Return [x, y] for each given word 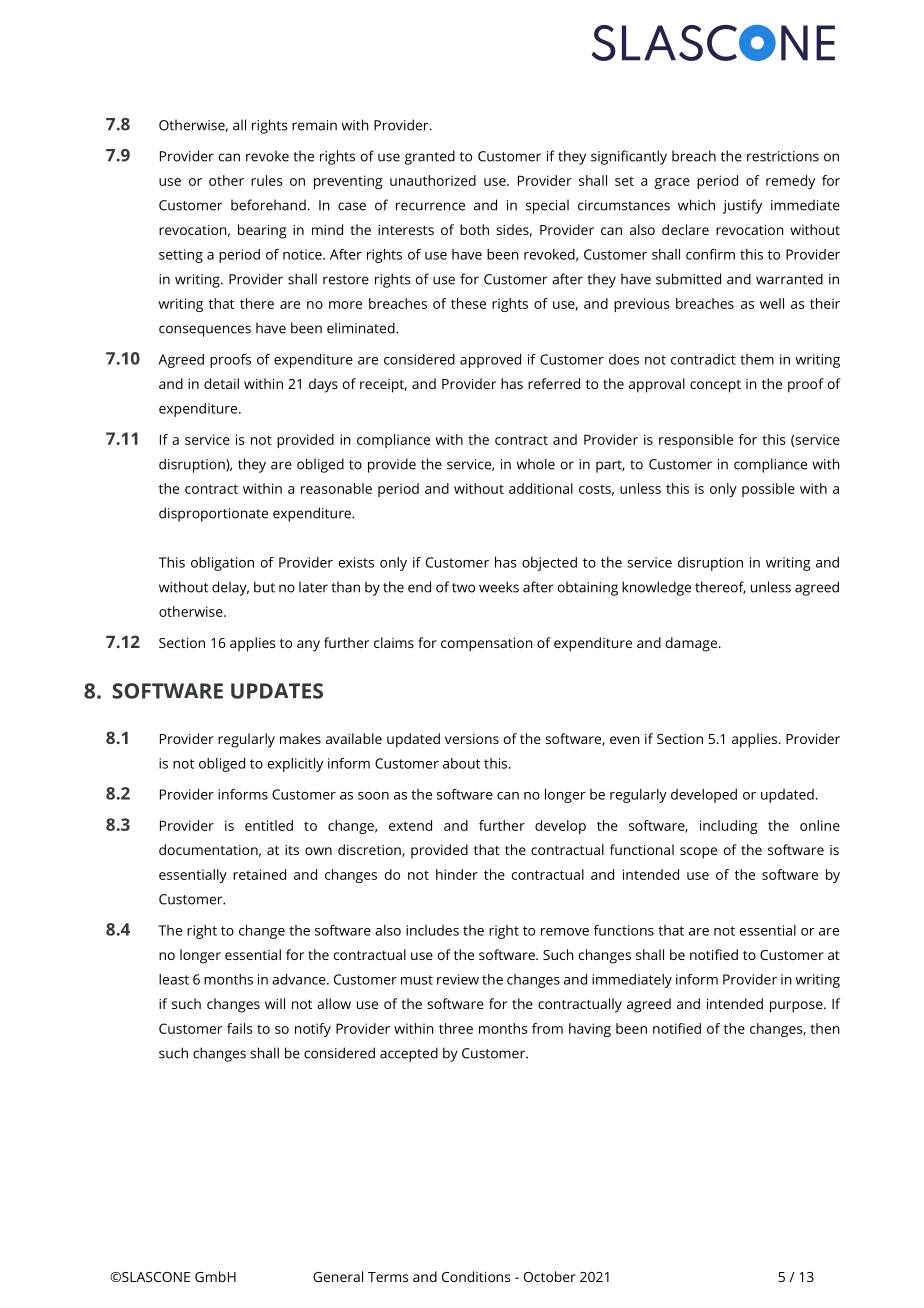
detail [221, 383]
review [458, 979]
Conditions [476, 1276]
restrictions [783, 156]
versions [472, 739]
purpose [797, 1007]
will [275, 1003]
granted [430, 157]
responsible [696, 441]
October [550, 1276]
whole [536, 464]
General [338, 1276]
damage [691, 644]
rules [267, 180]
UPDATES [277, 691]
